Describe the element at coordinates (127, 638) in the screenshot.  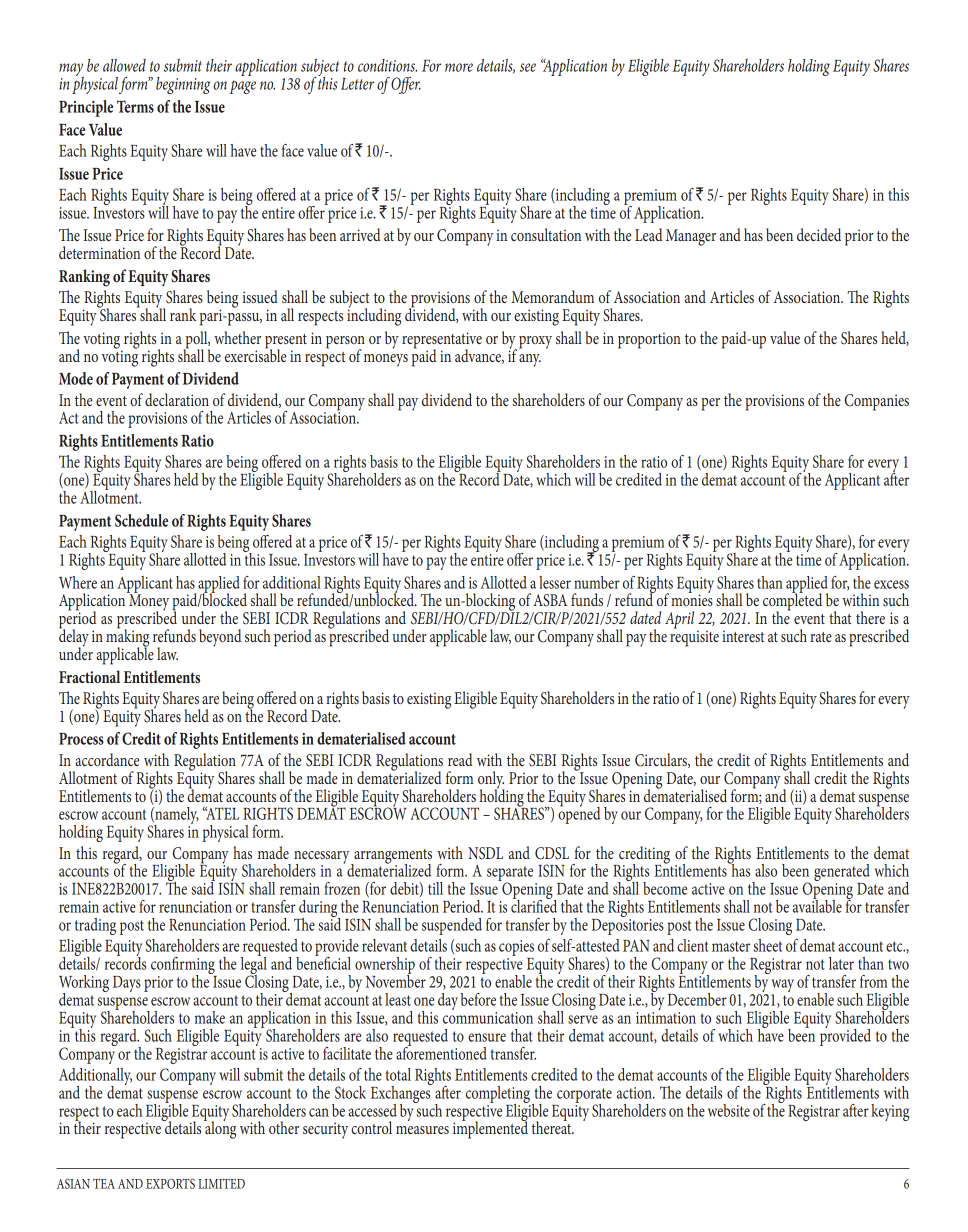
I see `making` at that location.
